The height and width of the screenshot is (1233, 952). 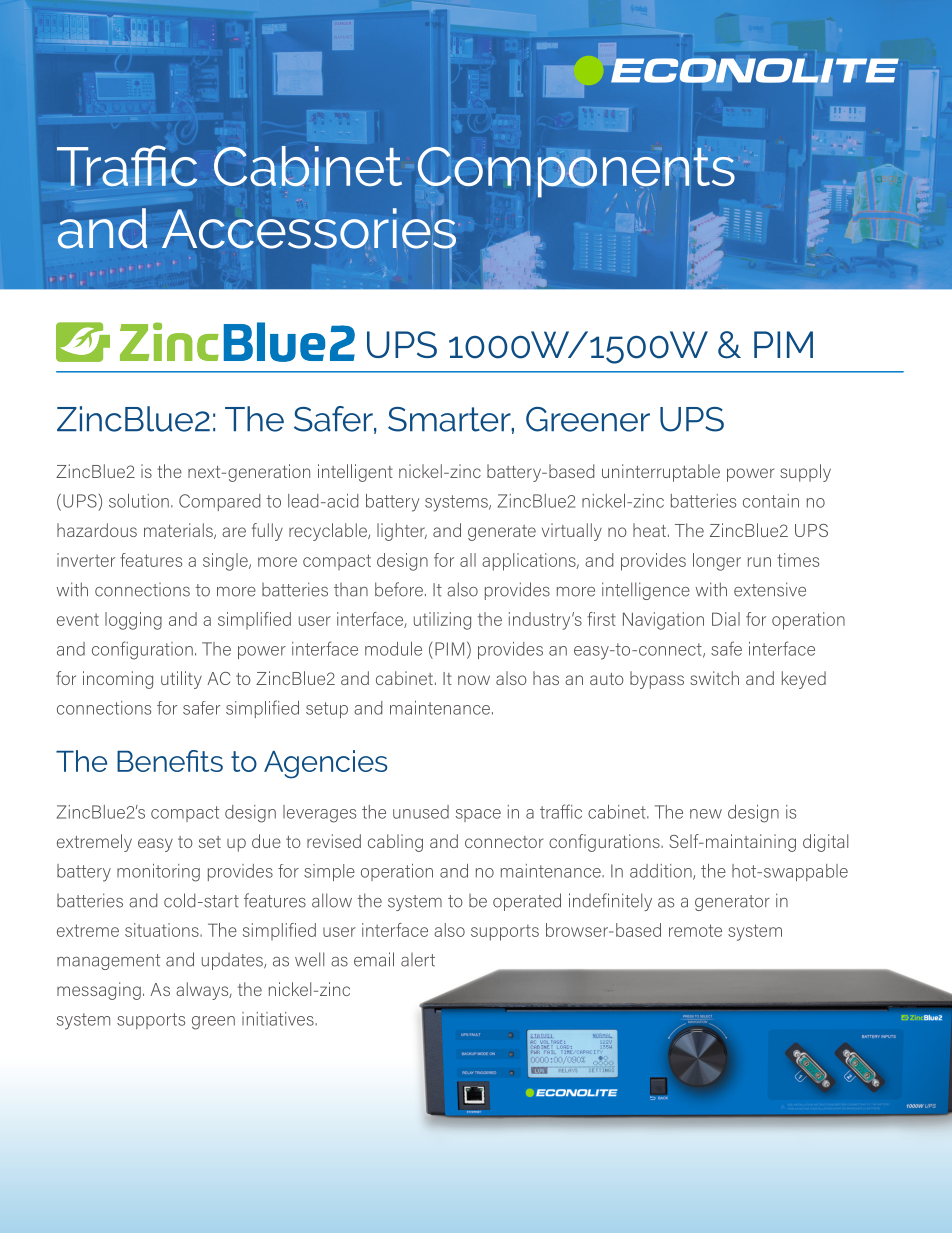 What do you see at coordinates (695, 930) in the screenshot?
I see `remote` at bounding box center [695, 930].
